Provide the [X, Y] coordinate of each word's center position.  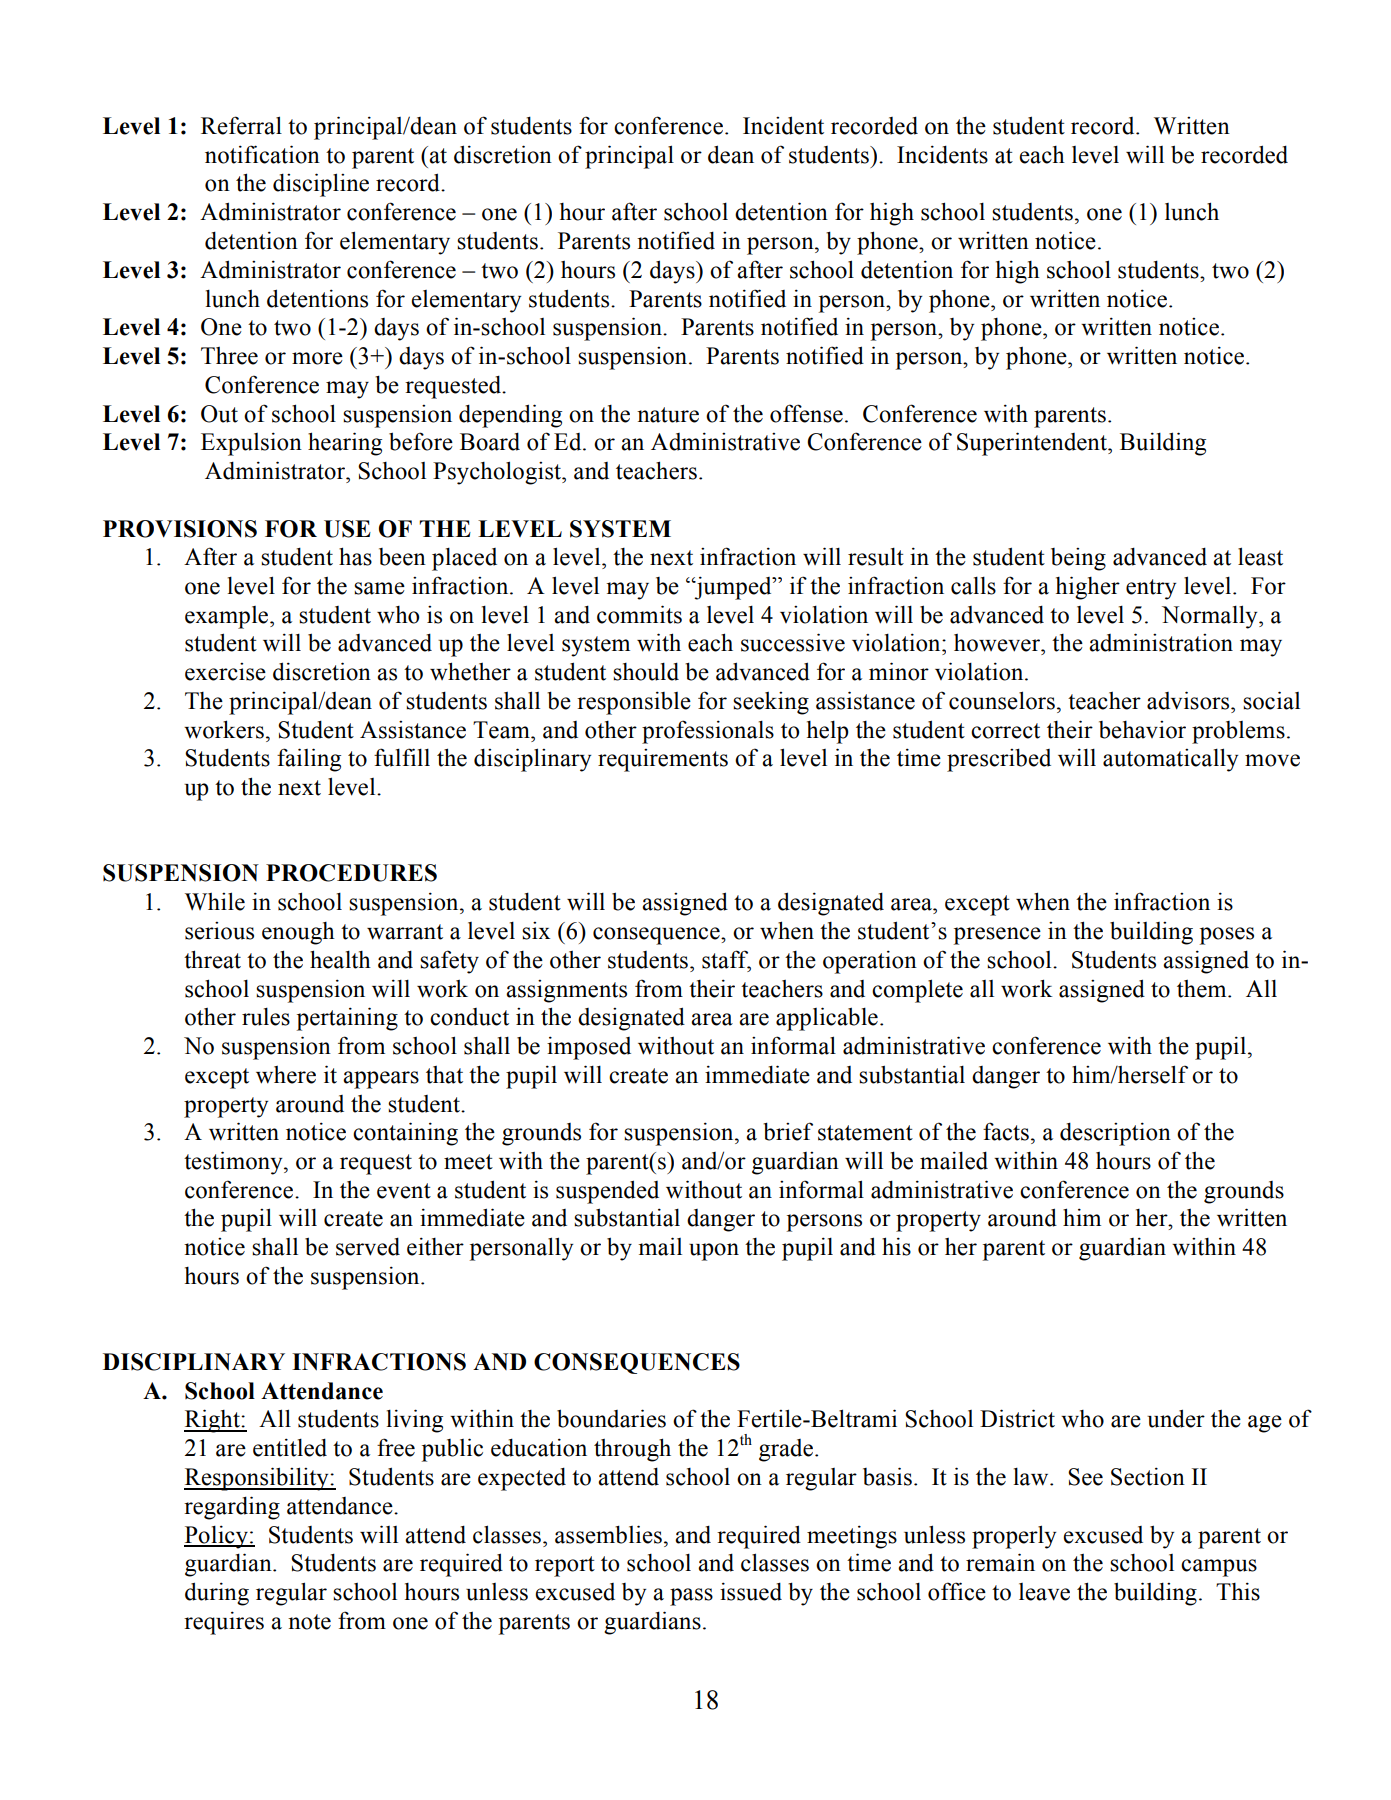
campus [1219, 1568]
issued [751, 1591]
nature [668, 415]
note [309, 1622]
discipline [321, 185]
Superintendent [1033, 444]
